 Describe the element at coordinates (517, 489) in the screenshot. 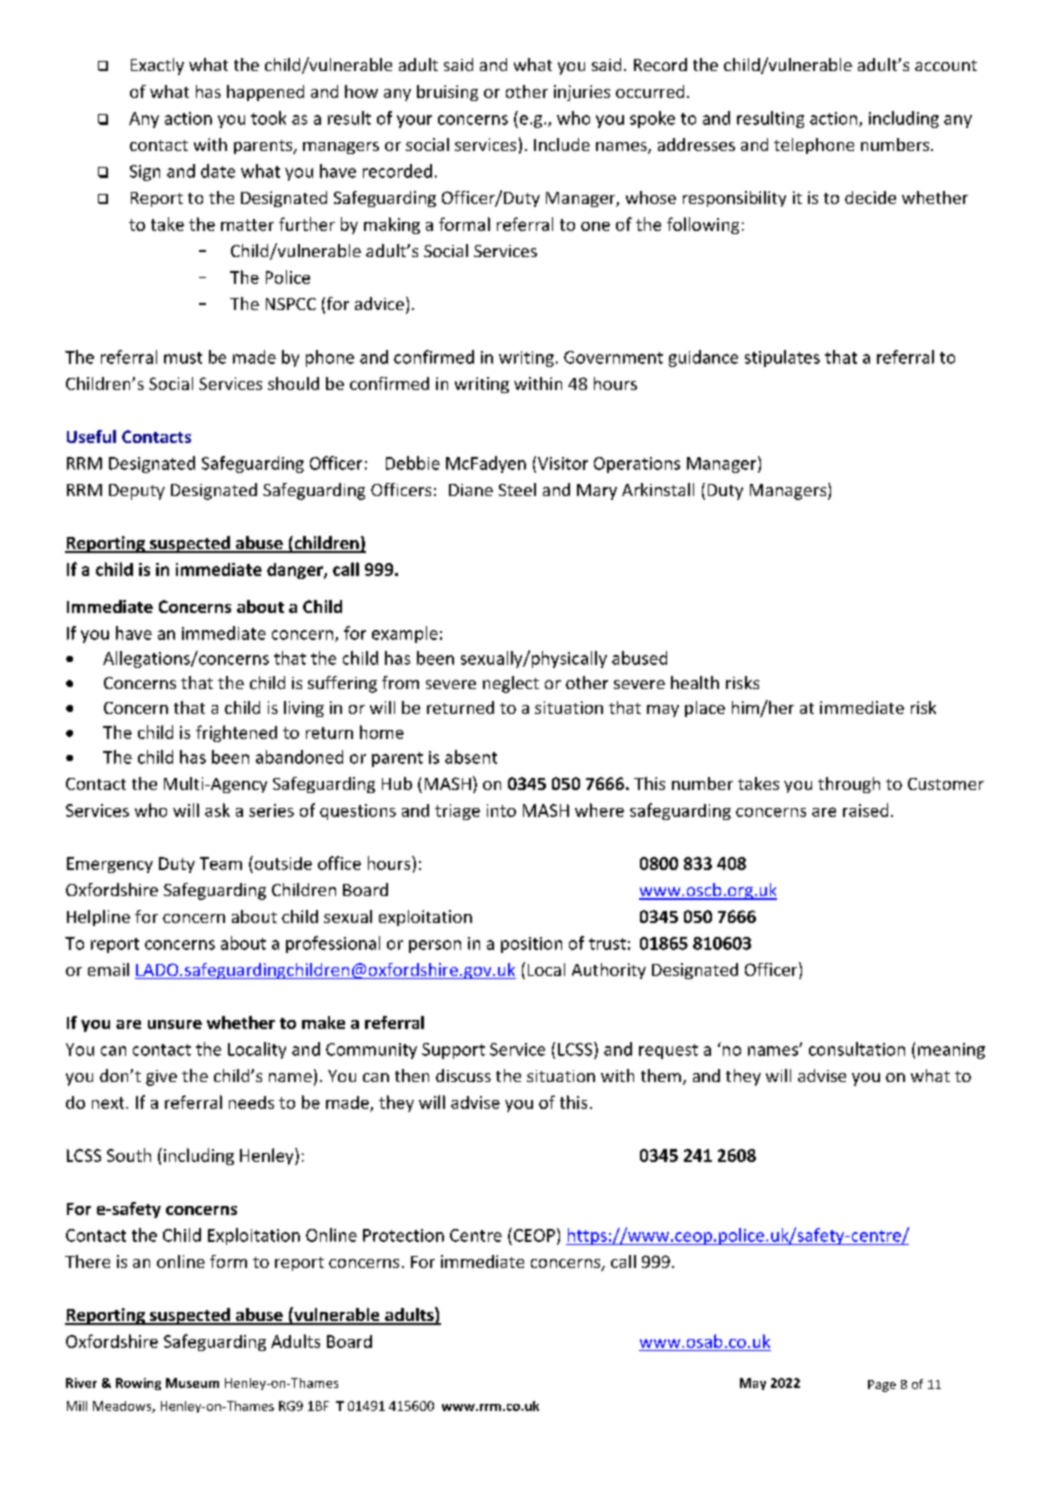

I see `Steel` at that location.
